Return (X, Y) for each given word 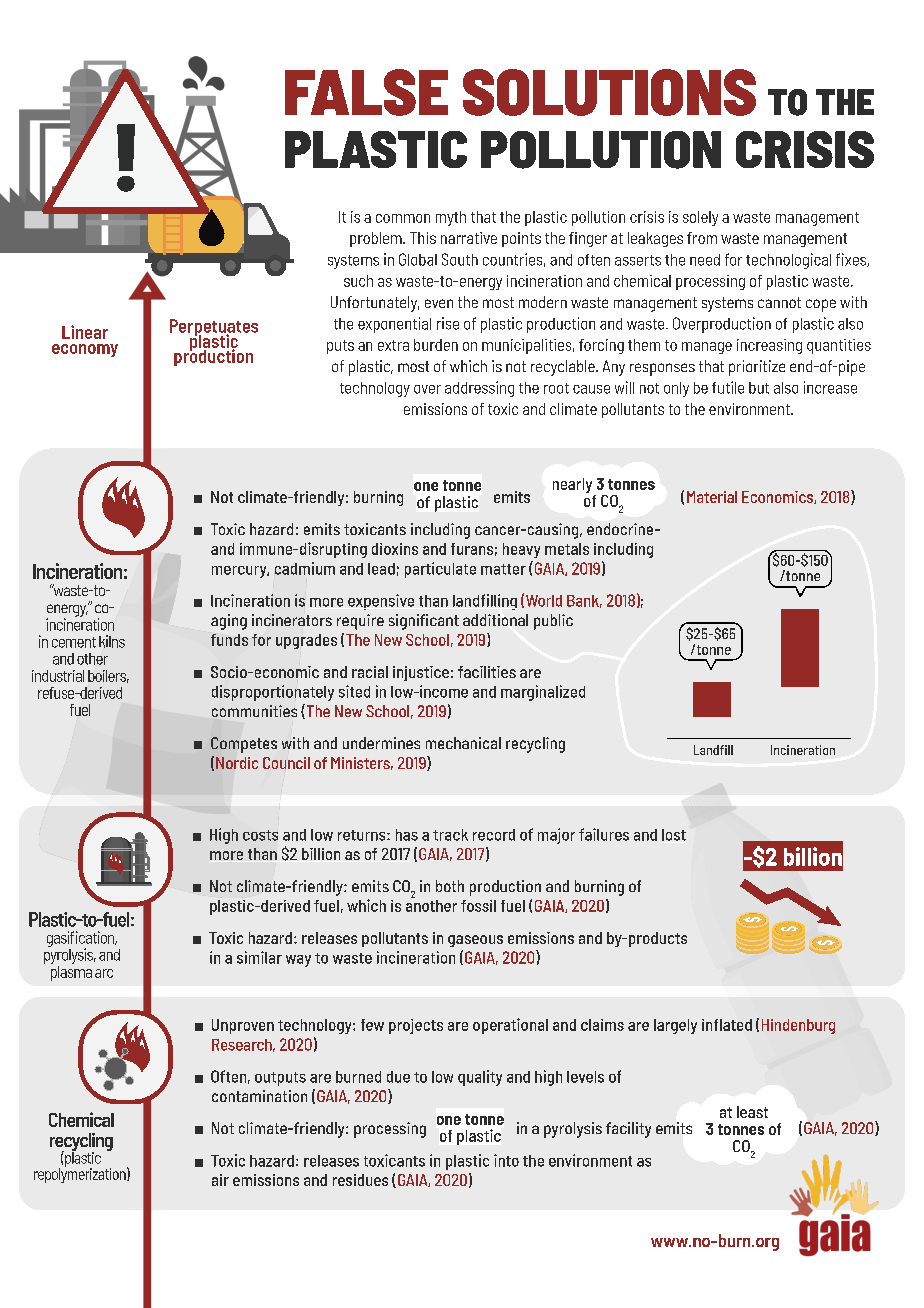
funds (229, 640)
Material (712, 497)
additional (495, 620)
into (506, 1160)
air (220, 1180)
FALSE (366, 92)
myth (451, 218)
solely (700, 218)
